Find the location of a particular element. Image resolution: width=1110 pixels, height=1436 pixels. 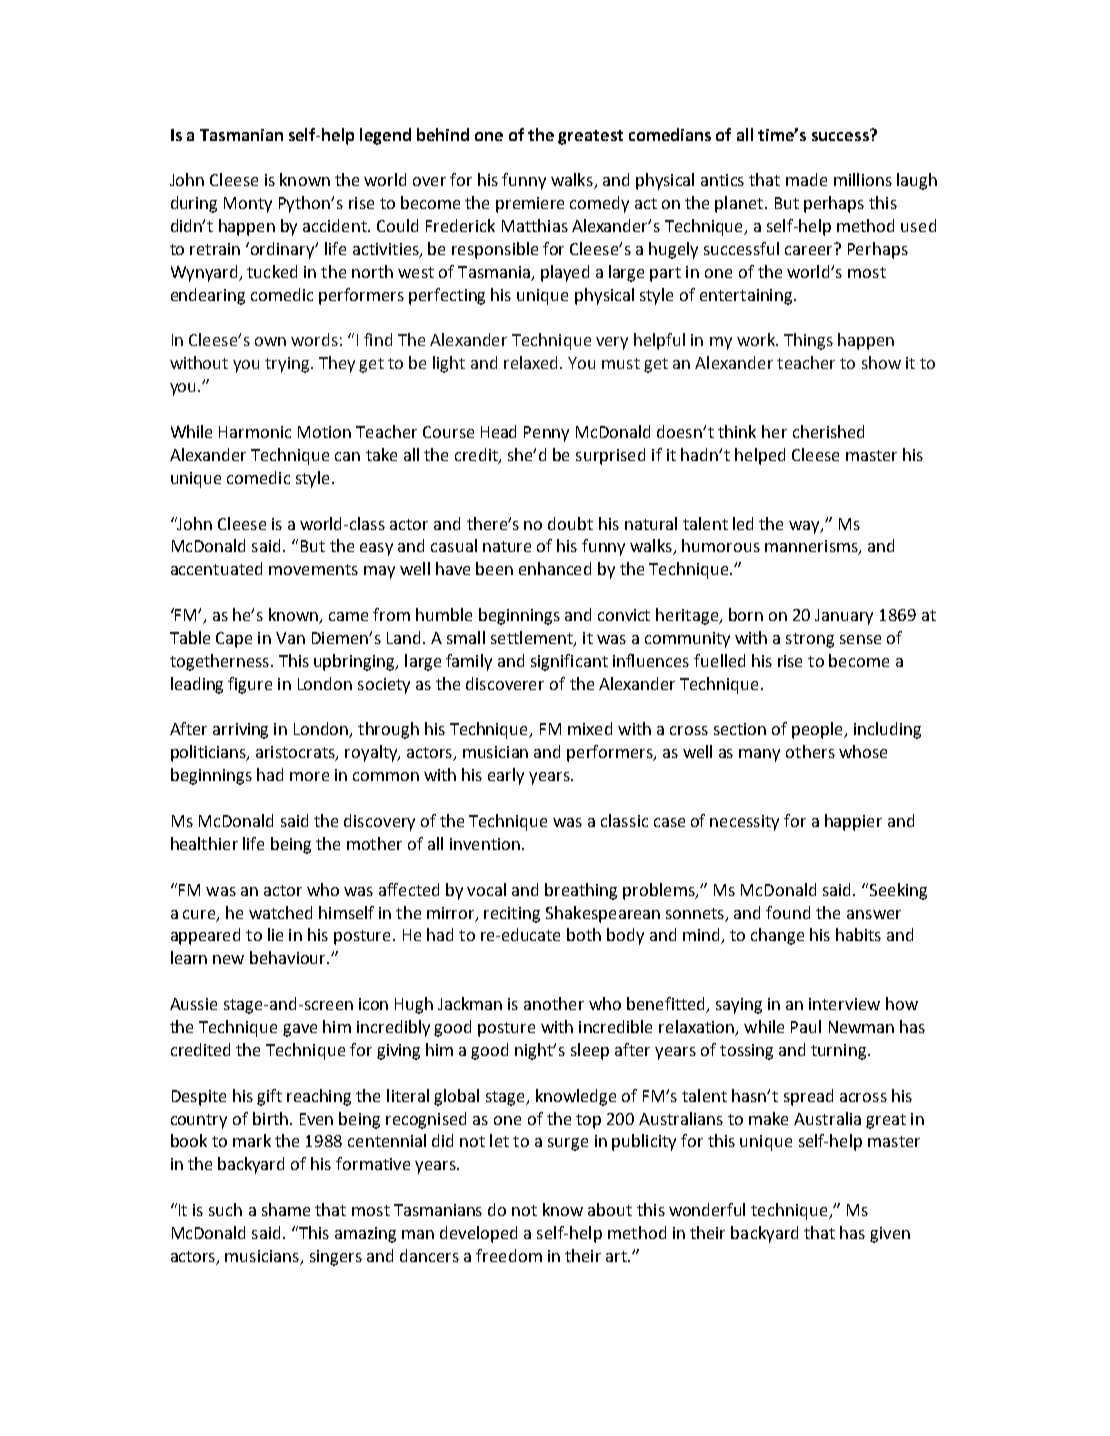

shame is located at coordinates (286, 1209).
